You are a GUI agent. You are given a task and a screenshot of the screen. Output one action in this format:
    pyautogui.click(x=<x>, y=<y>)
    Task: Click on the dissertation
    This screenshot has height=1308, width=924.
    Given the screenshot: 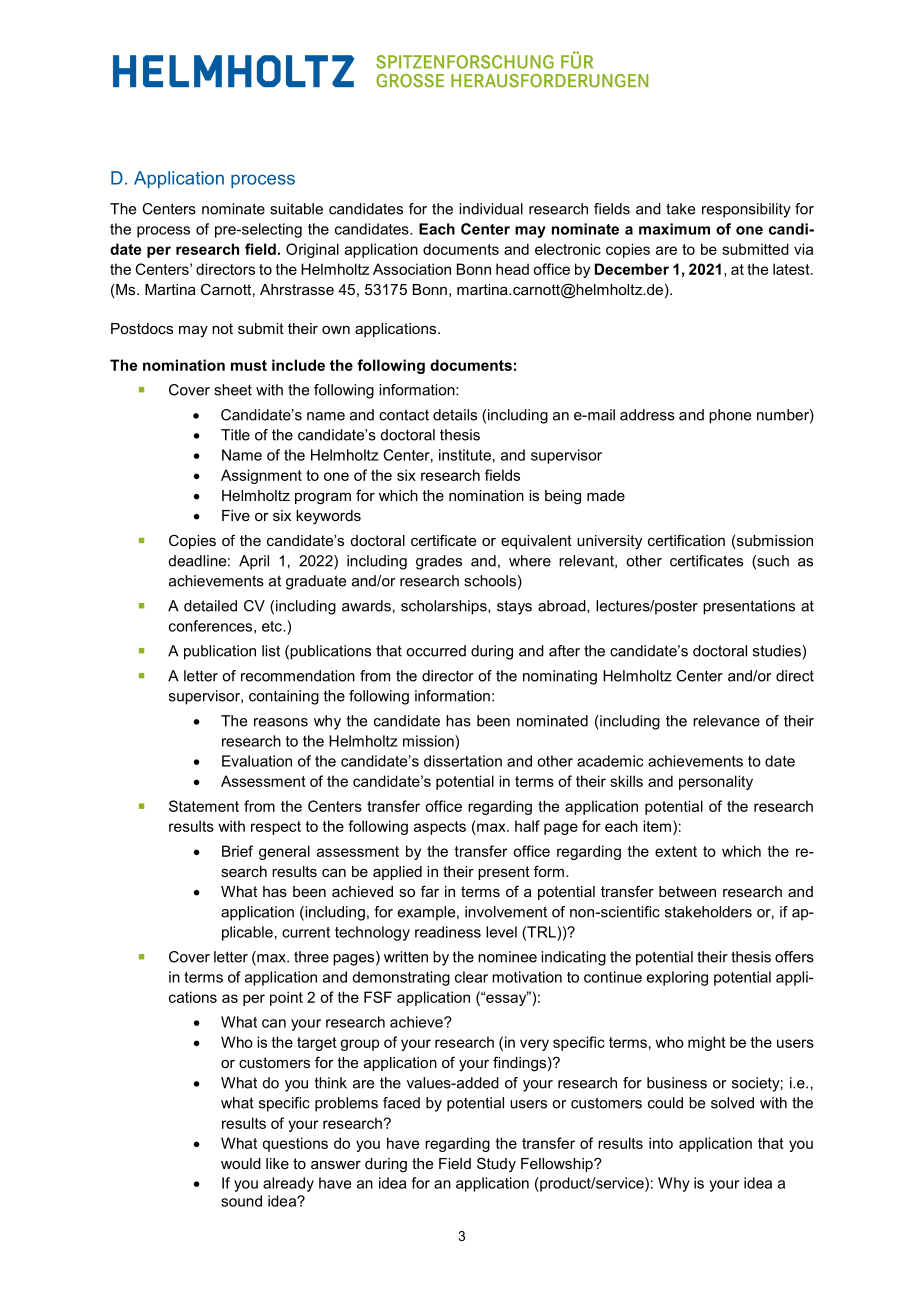 What is the action you would take?
    pyautogui.click(x=463, y=761)
